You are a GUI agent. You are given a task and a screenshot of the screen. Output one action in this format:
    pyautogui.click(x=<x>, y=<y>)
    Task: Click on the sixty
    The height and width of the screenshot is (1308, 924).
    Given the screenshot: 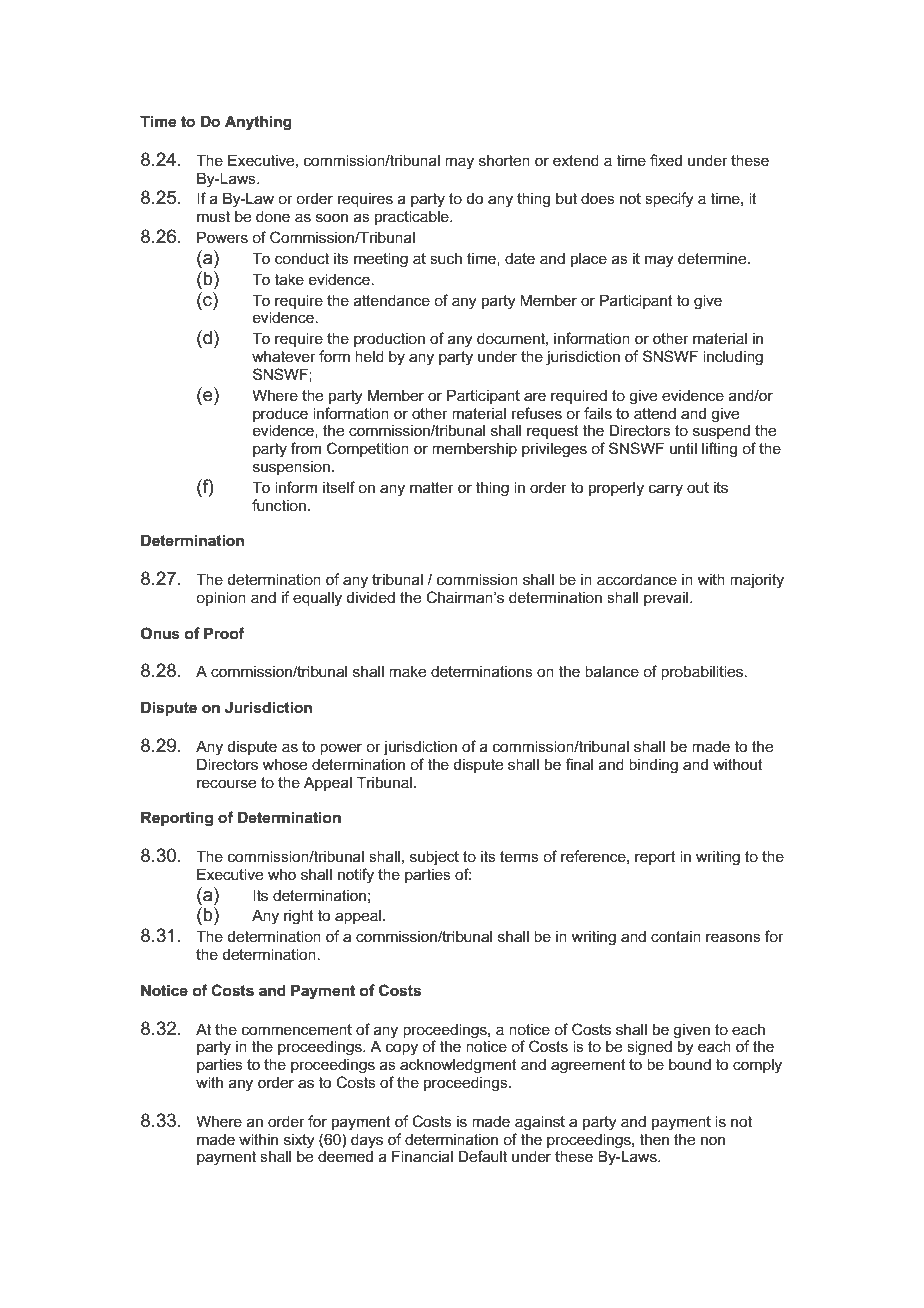 What is the action you would take?
    pyautogui.click(x=299, y=1141)
